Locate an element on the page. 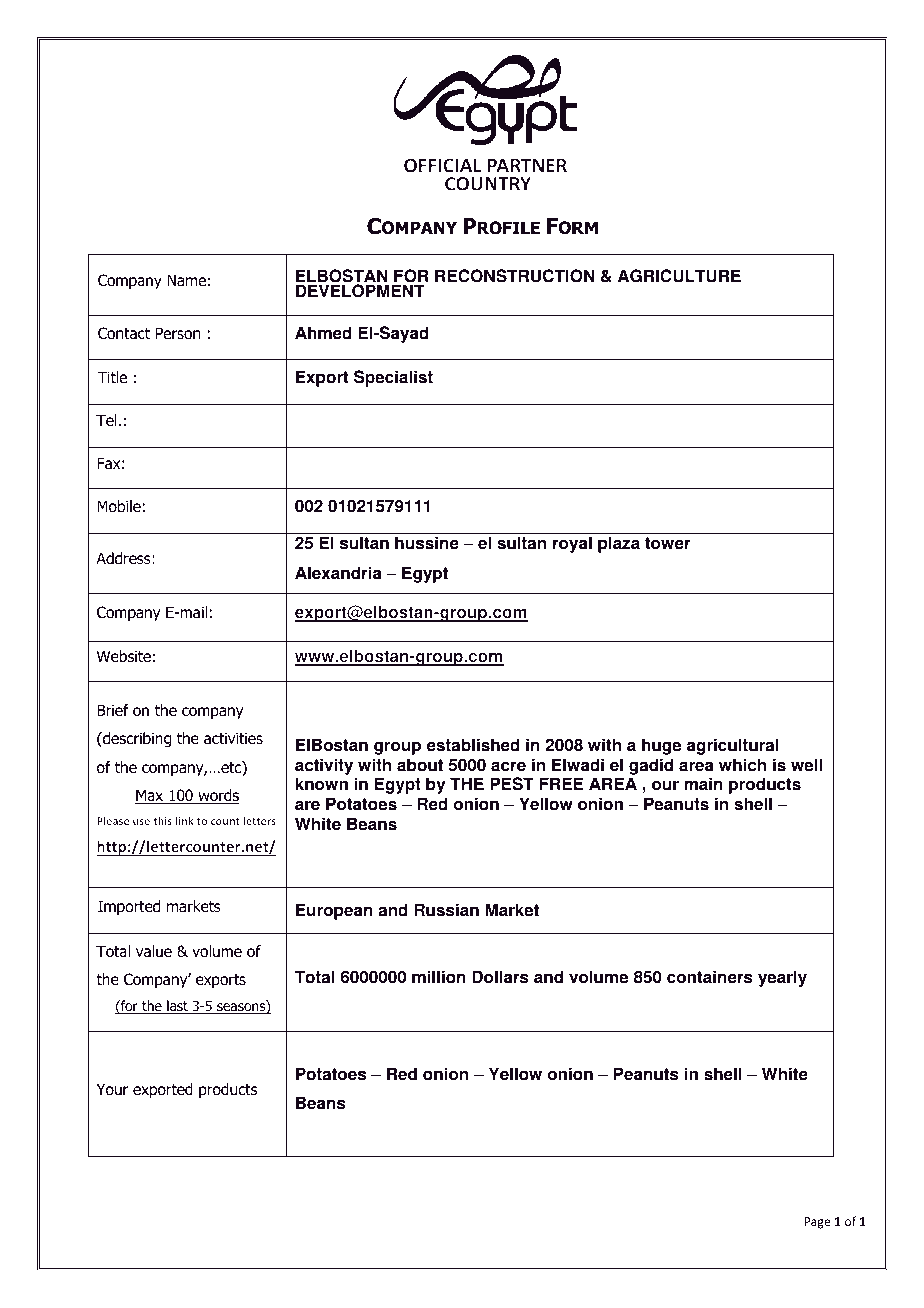  containers is located at coordinates (710, 977).
